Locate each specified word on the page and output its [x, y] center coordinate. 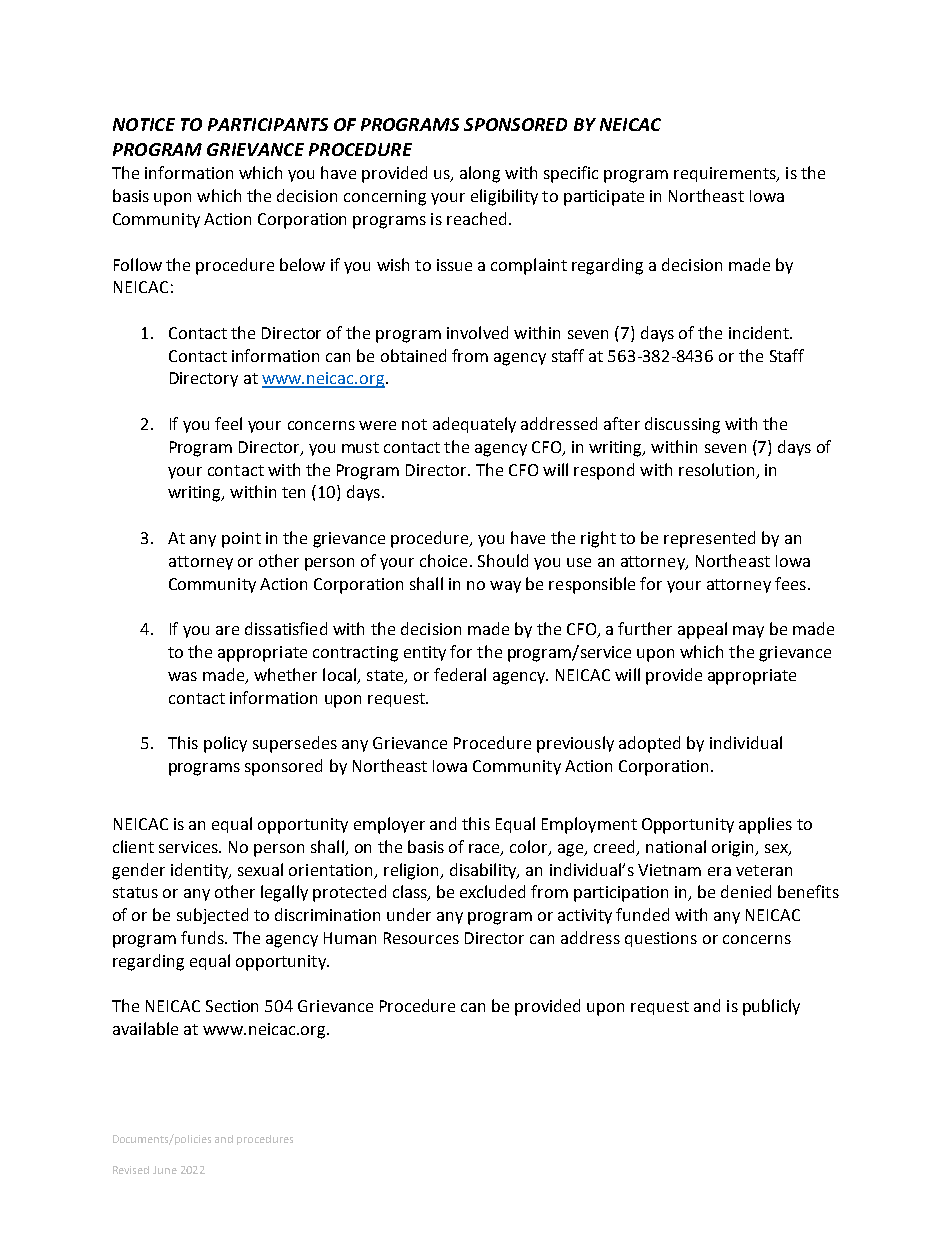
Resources [421, 938]
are [227, 630]
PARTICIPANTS [268, 124]
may [748, 632]
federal [460, 674]
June [165, 1170]
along [480, 174]
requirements [726, 174]
